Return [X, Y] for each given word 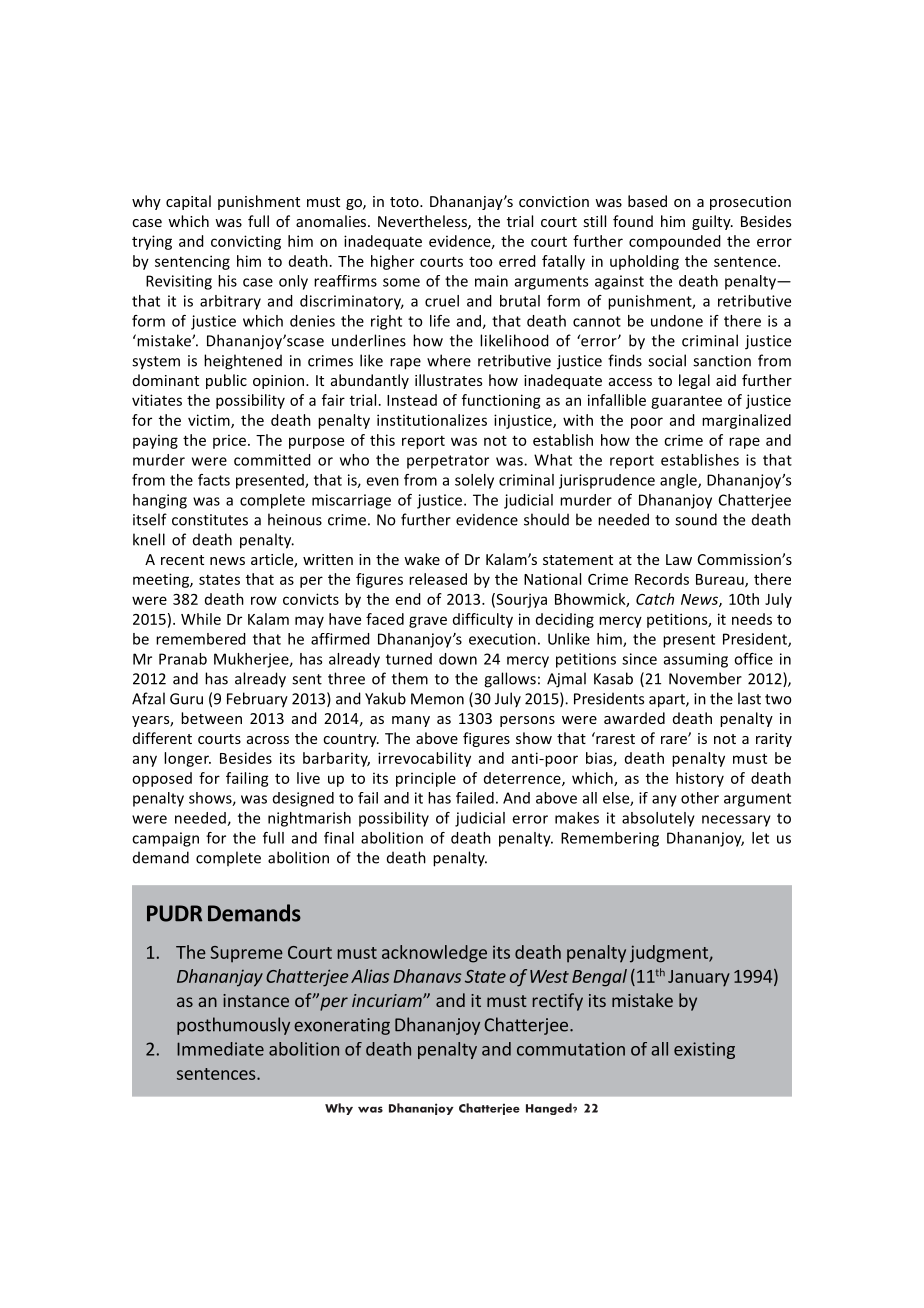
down [458, 659]
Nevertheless [423, 222]
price [229, 441]
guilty [712, 222]
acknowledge [434, 954]
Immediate [220, 1049]
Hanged [550, 1109]
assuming [696, 660]
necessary [736, 821]
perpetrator [448, 462]
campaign [165, 839]
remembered [201, 639]
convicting [246, 242]
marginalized [746, 421]
